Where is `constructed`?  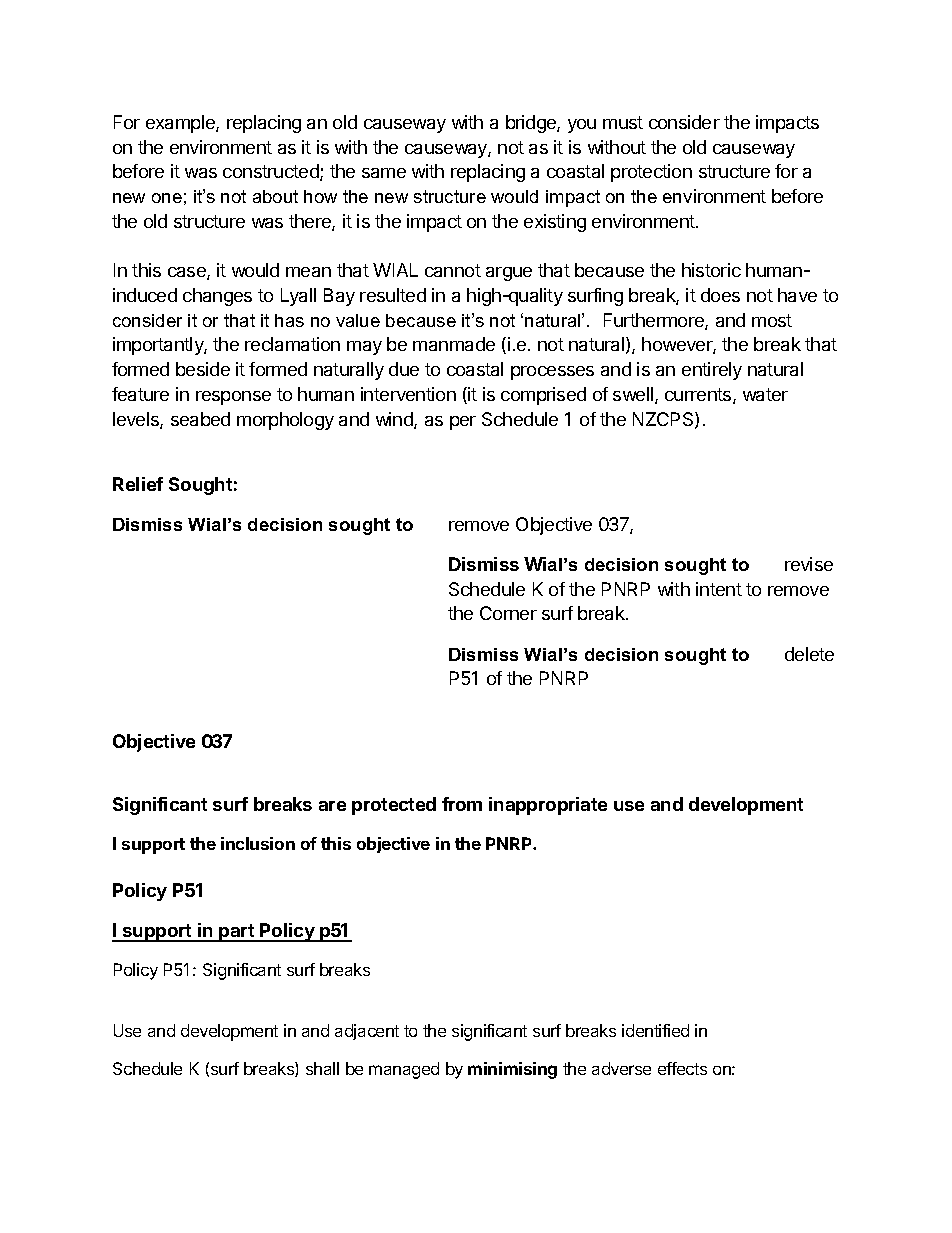 constructed is located at coordinates (272, 172).
